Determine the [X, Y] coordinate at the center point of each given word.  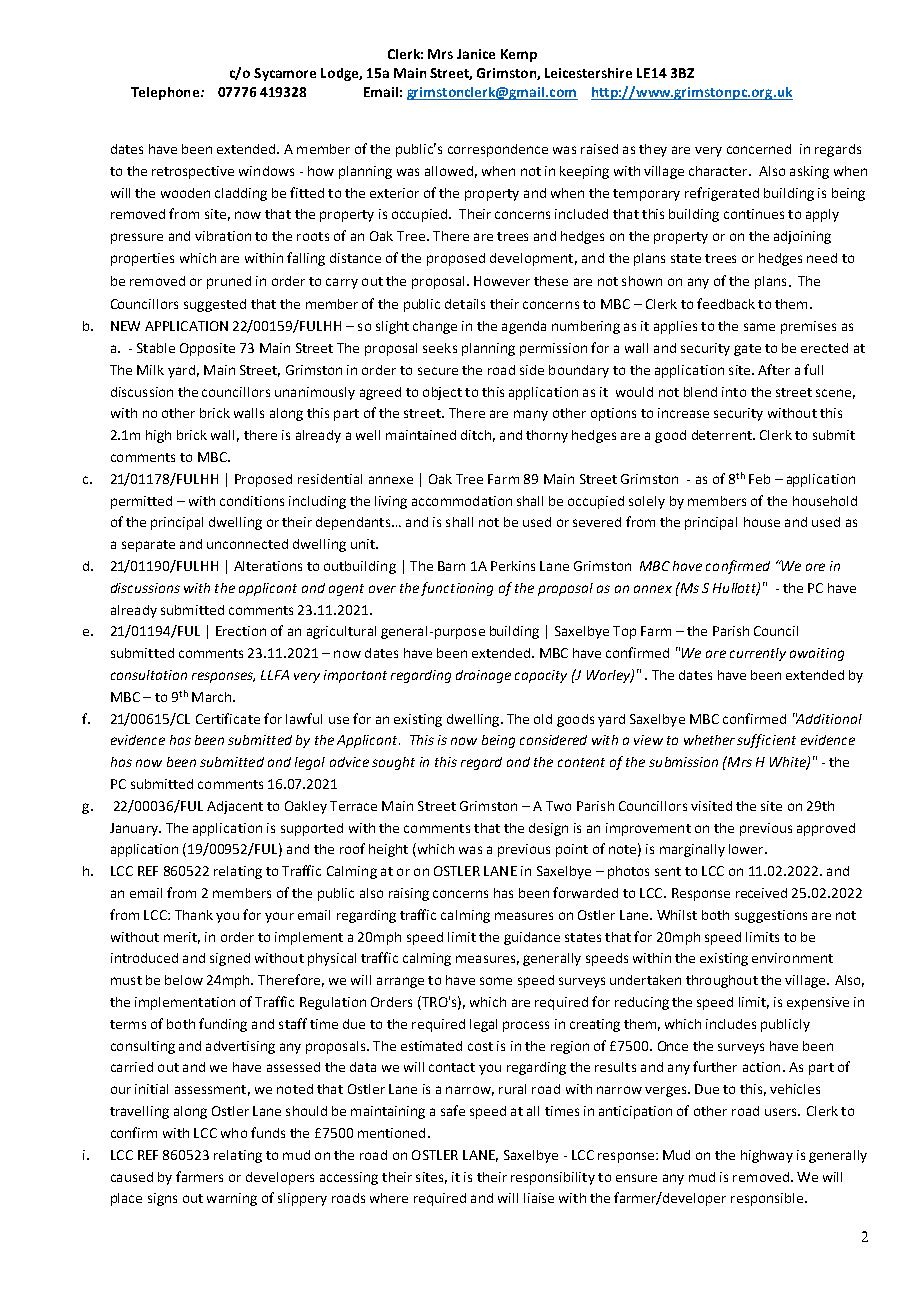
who [234, 1133]
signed [230, 959]
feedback [726, 303]
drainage [483, 676]
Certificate [228, 718]
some [496, 981]
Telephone [165, 93]
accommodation [462, 501]
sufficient [766, 741]
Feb [759, 479]
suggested [215, 305]
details [465, 304]
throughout [722, 981]
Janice [476, 54]
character [719, 171]
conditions [252, 501]
